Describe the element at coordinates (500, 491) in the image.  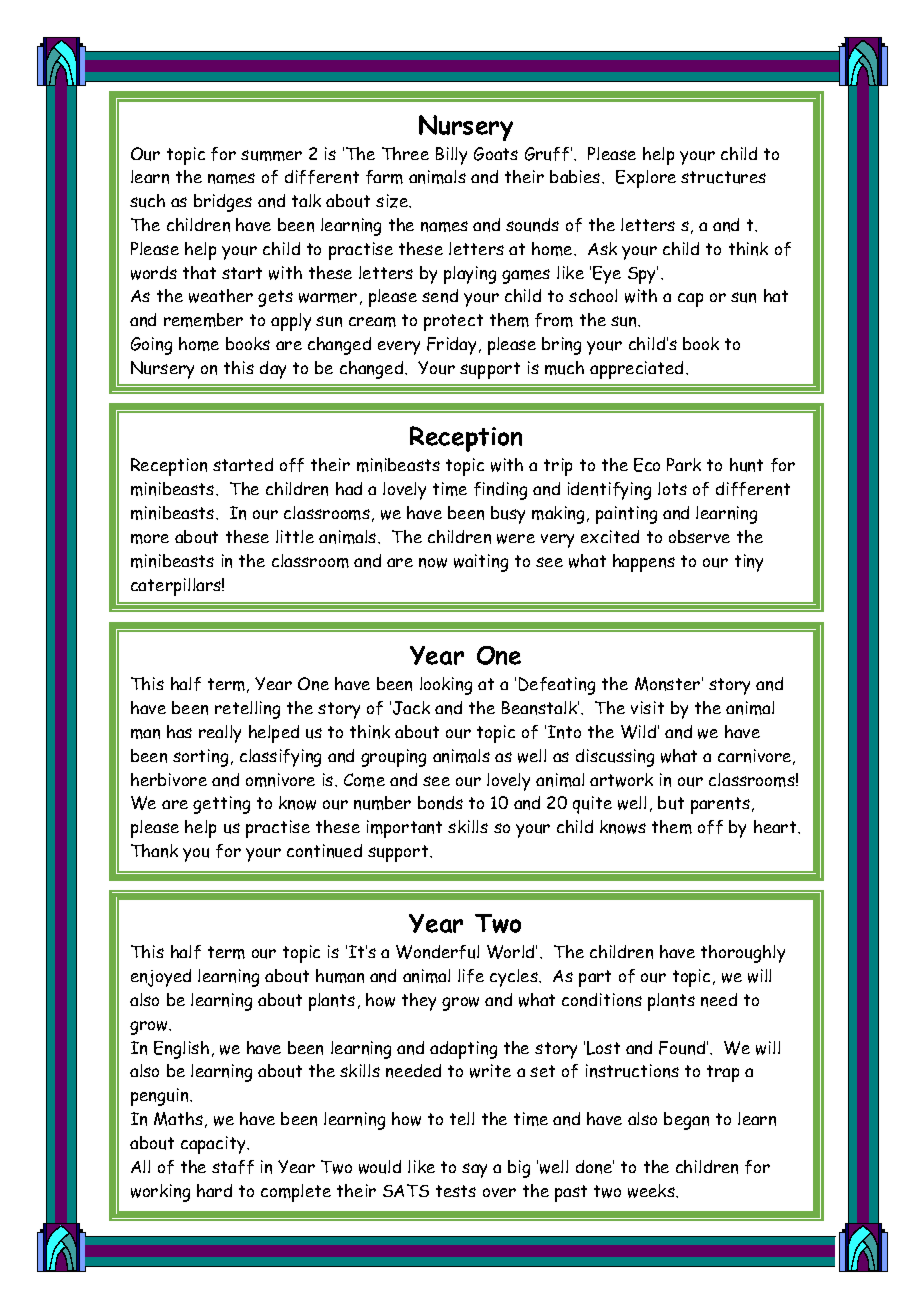
I see `finding` at that location.
